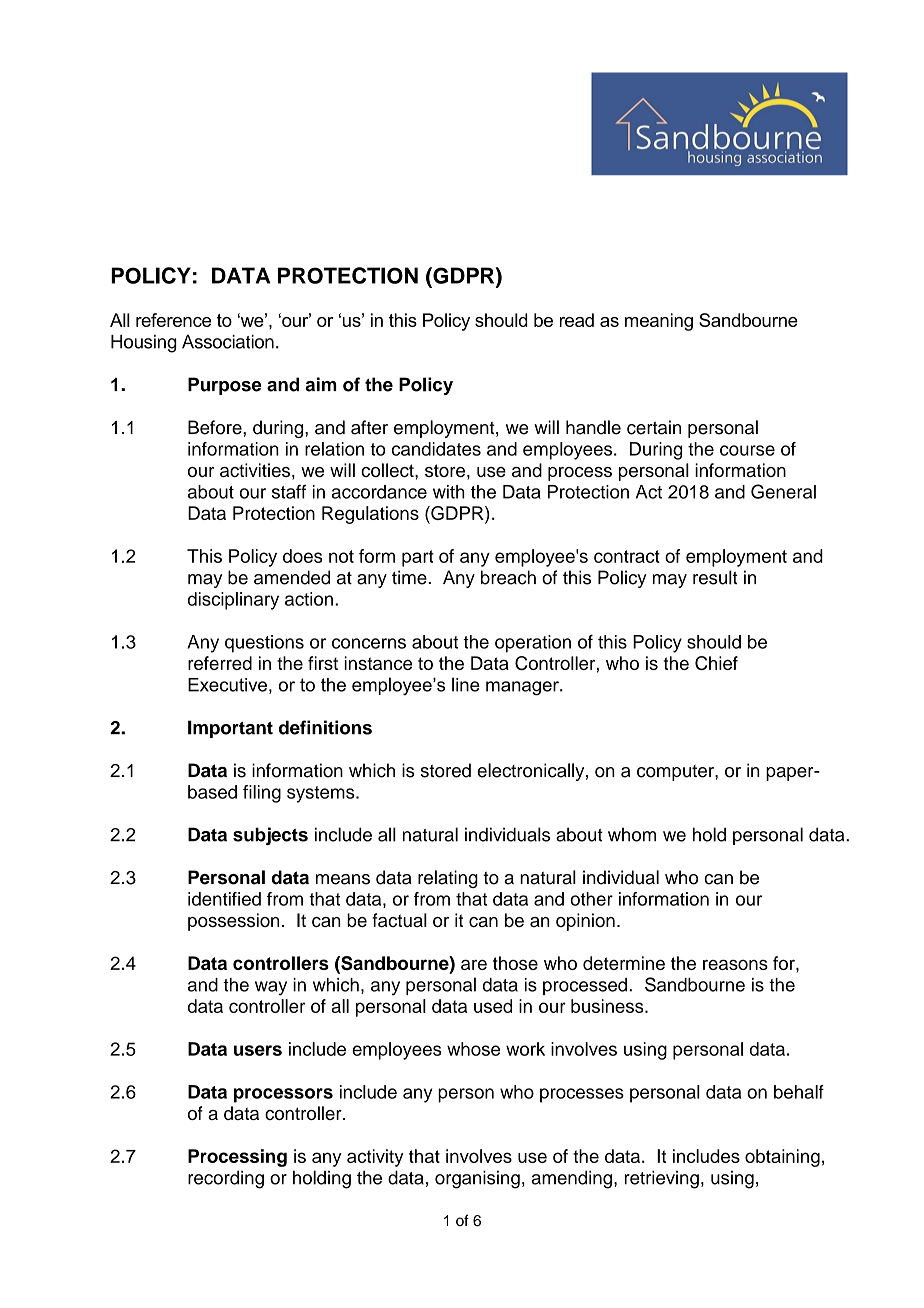 The height and width of the image is (1308, 924). What do you see at coordinates (493, 1006) in the image?
I see `used` at bounding box center [493, 1006].
